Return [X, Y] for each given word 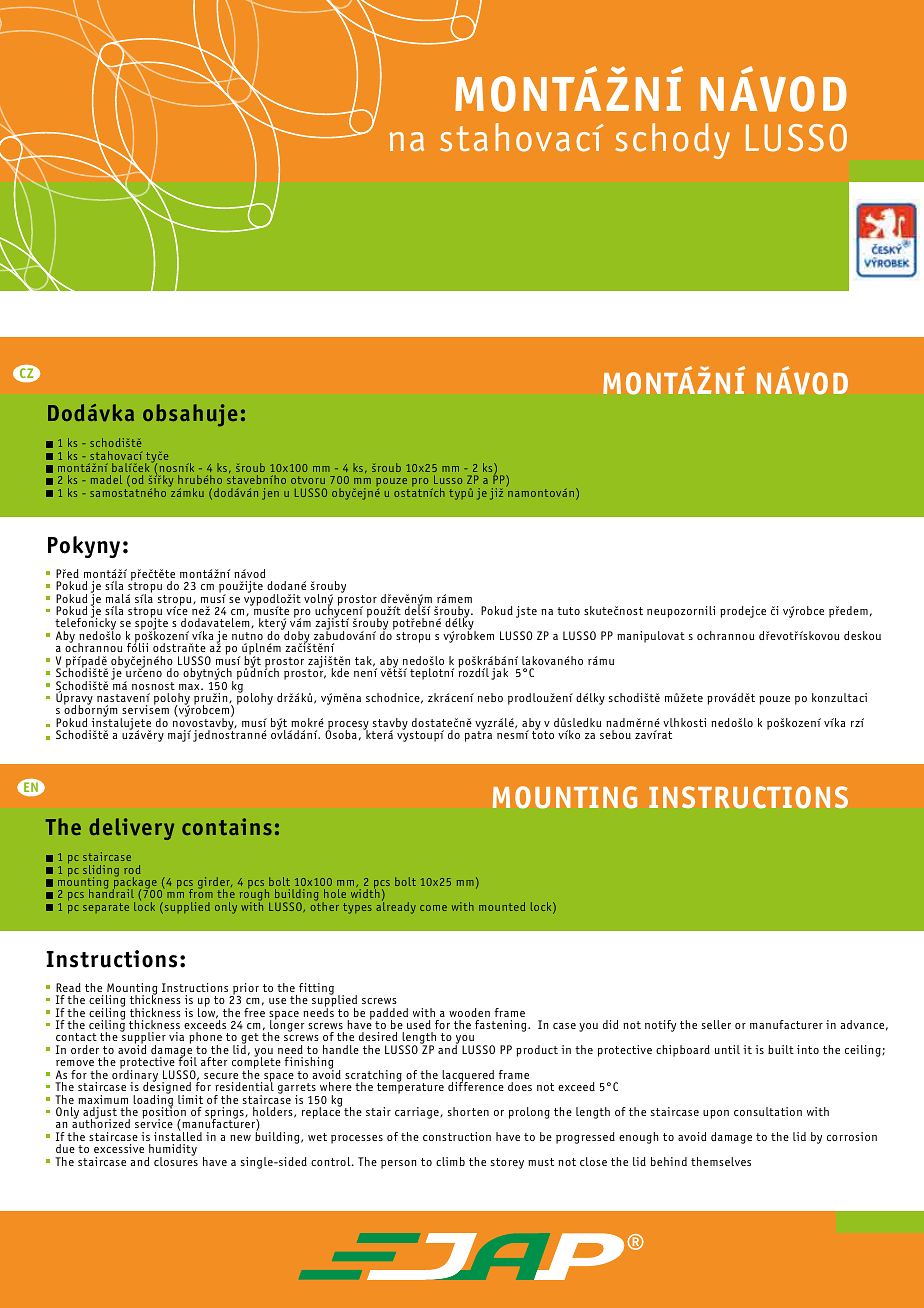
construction [457, 1136]
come [433, 908]
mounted [502, 906]
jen [270, 494]
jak [499, 674]
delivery [131, 829]
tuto [568, 611]
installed [178, 1135]
